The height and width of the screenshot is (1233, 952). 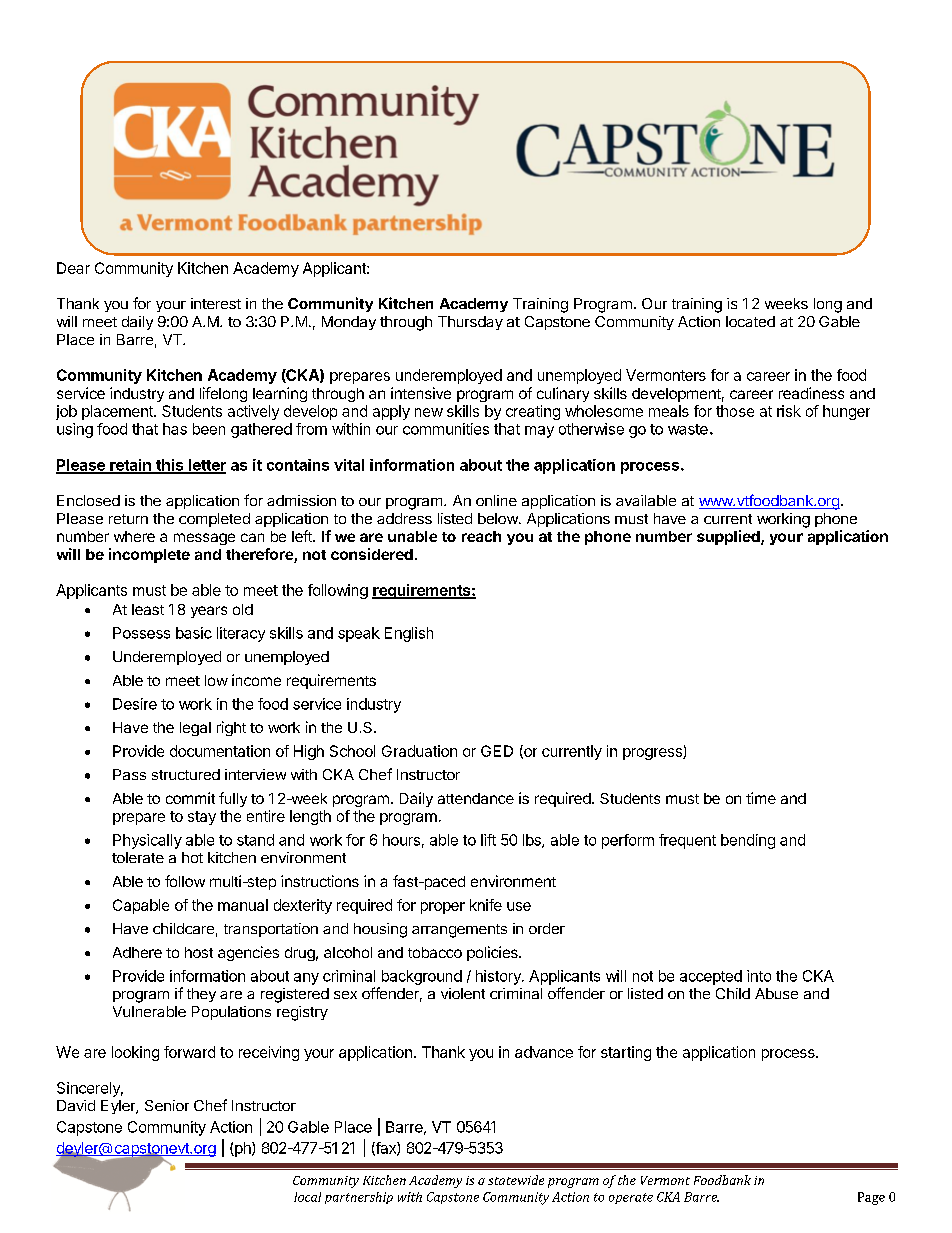 What do you see at coordinates (470, 323) in the screenshot?
I see `Thursday` at bounding box center [470, 323].
